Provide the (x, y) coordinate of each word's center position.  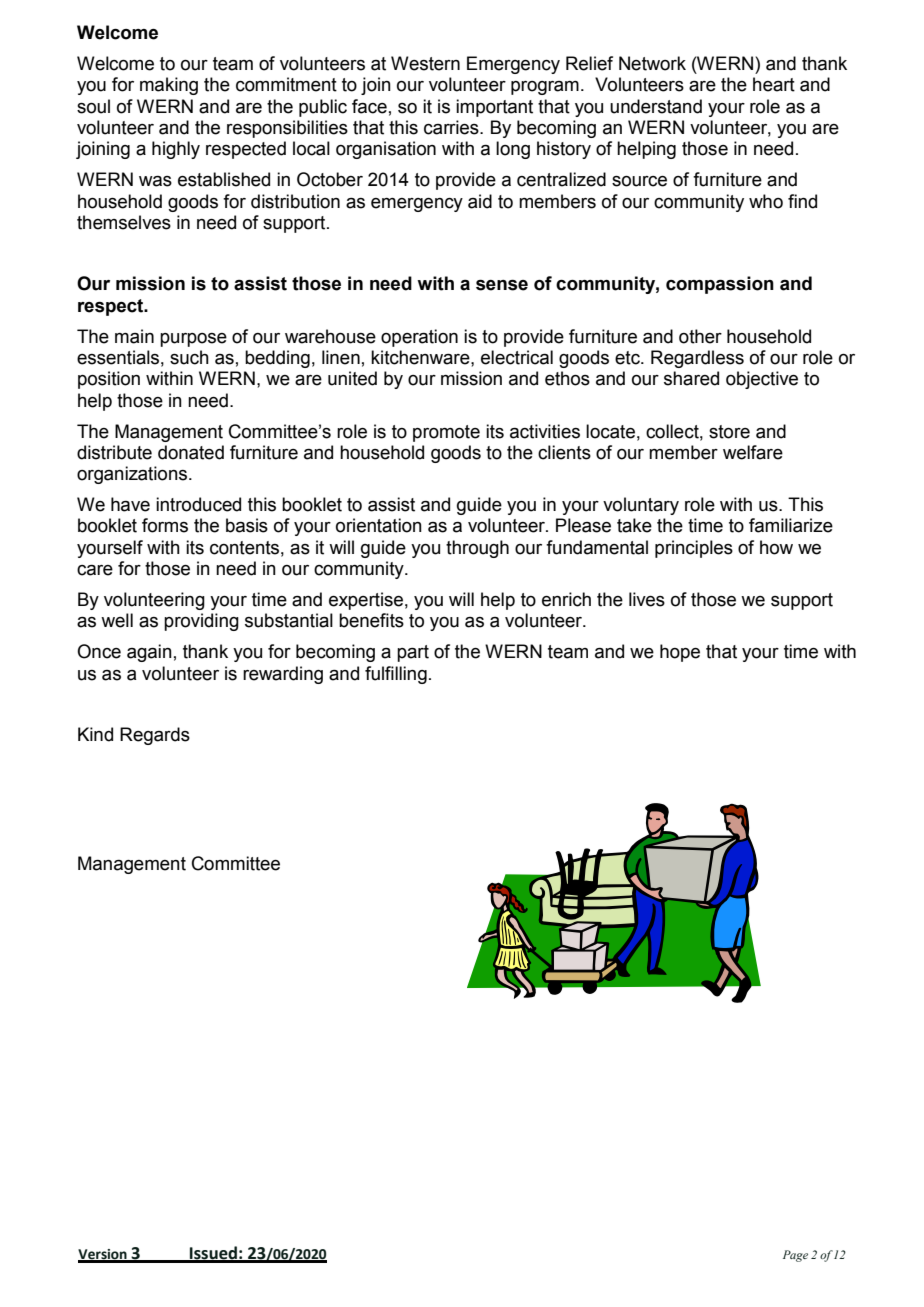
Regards (155, 736)
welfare (753, 452)
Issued (213, 1254)
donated (191, 452)
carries (452, 127)
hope (680, 653)
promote (446, 433)
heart (774, 84)
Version (103, 1255)
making (169, 86)
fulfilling (396, 675)
